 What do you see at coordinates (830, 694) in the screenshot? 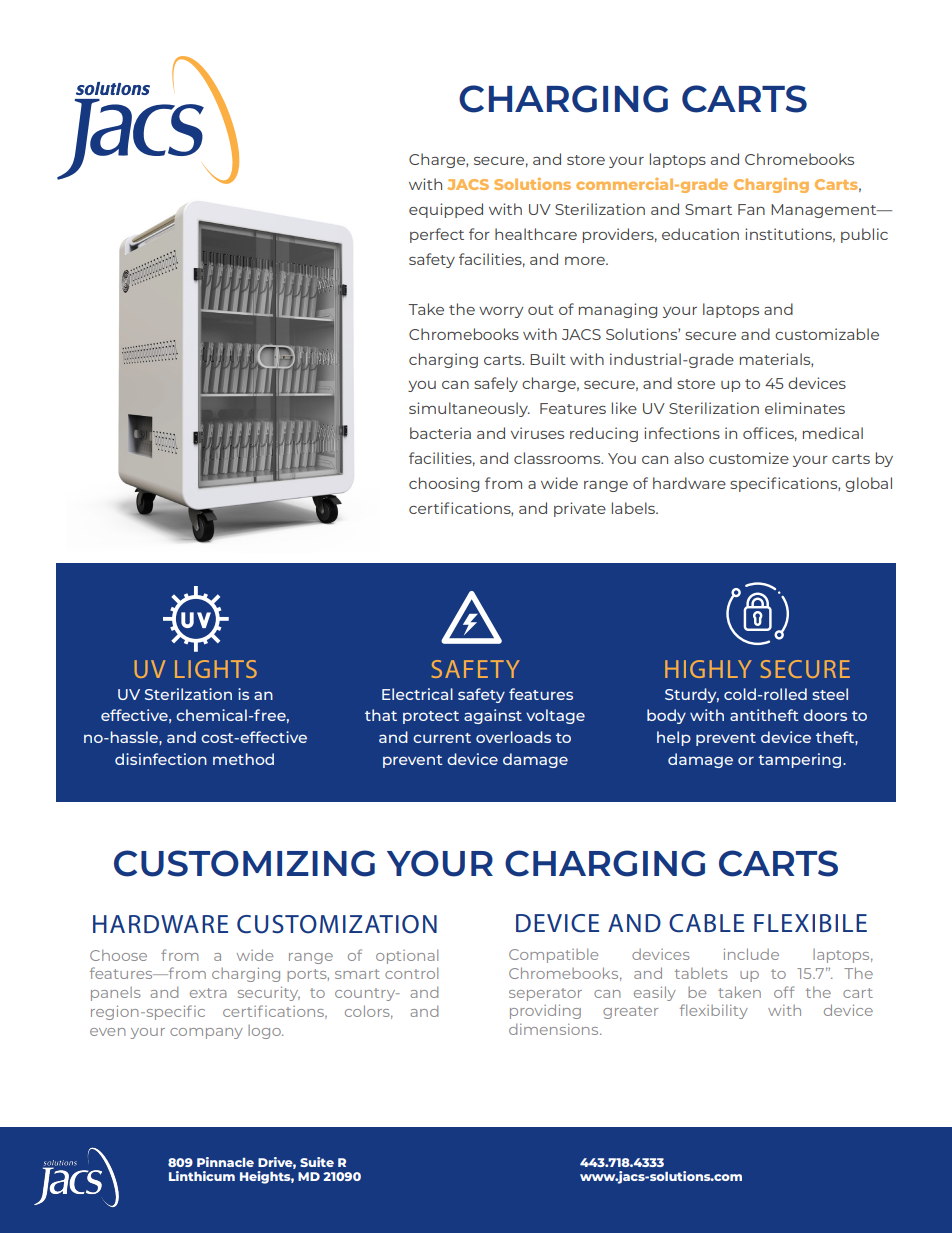
I see `steel` at bounding box center [830, 694].
